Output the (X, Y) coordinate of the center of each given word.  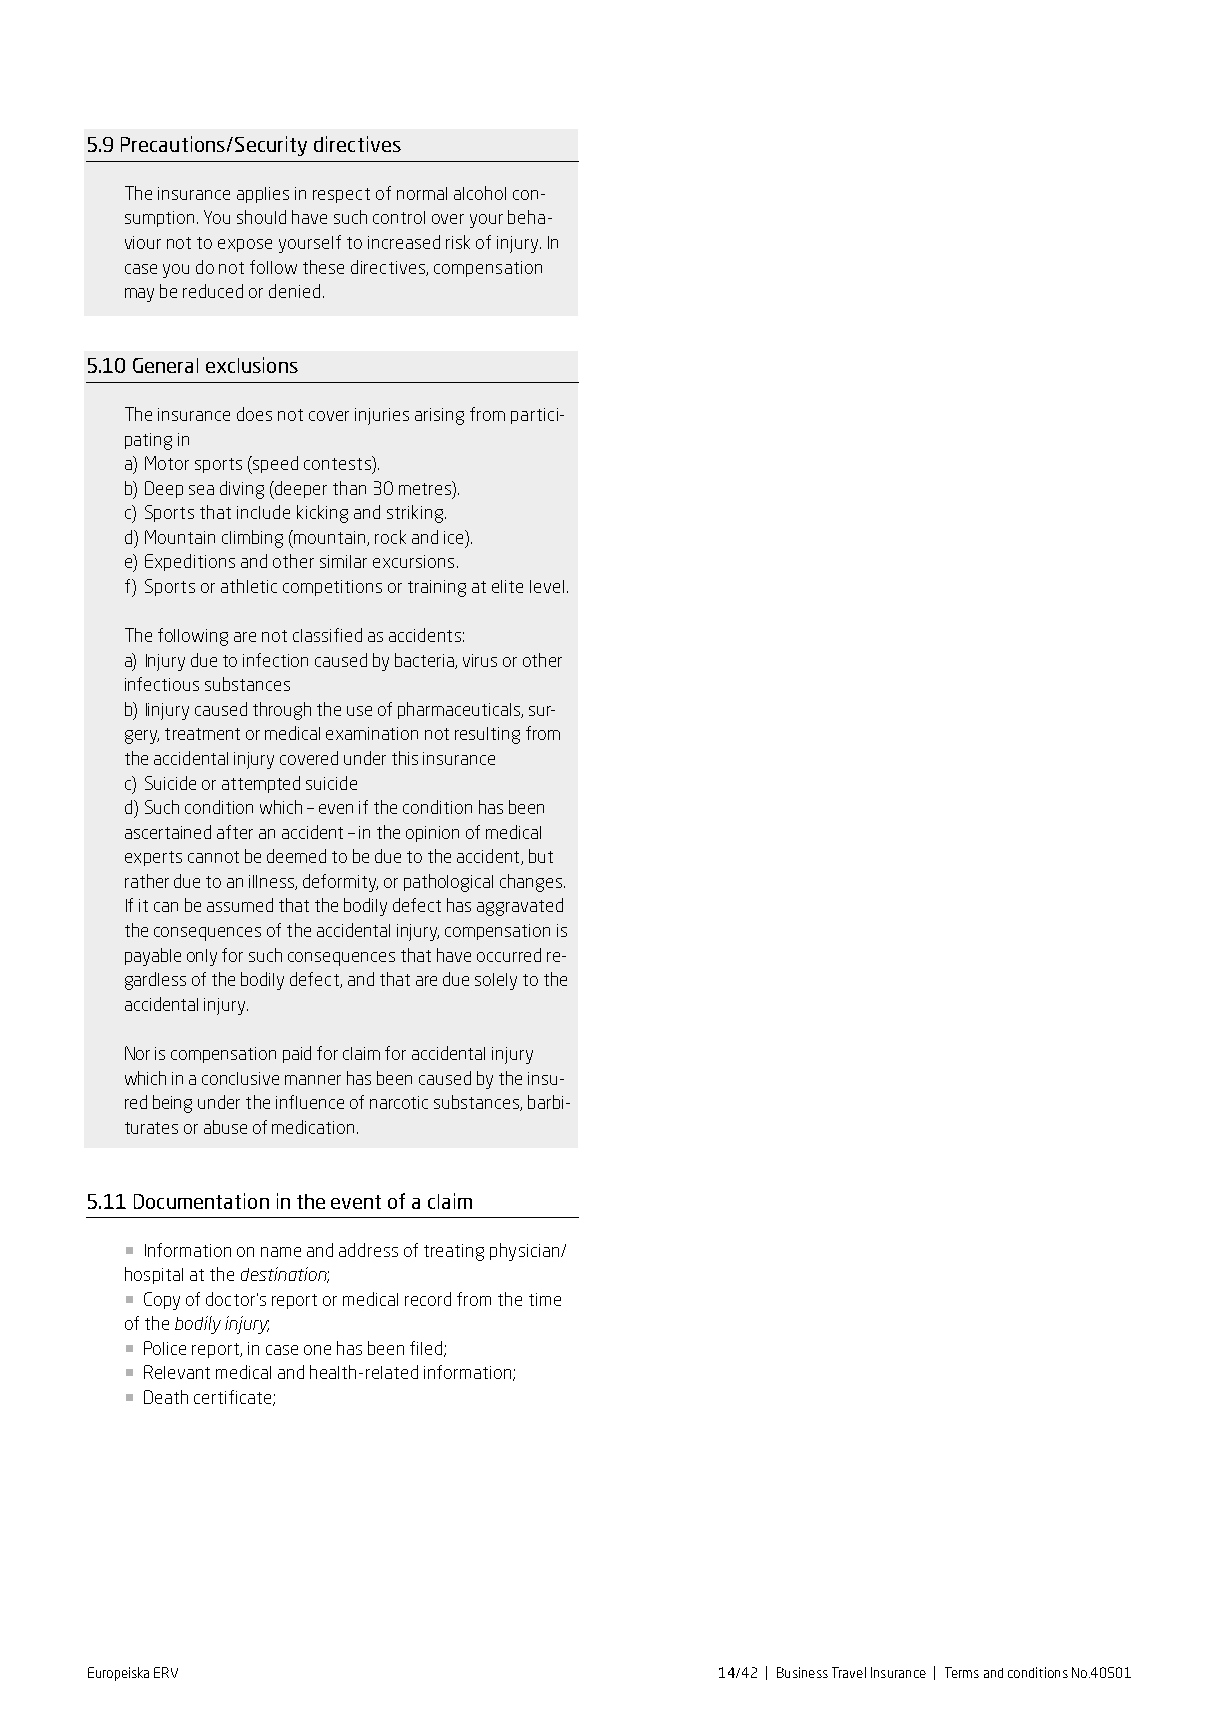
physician (526, 1252)
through (282, 711)
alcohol (480, 193)
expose (245, 245)
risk (458, 242)
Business (802, 1672)
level (547, 586)
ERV (166, 1672)
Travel (849, 1672)
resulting (487, 735)
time (545, 1299)
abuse (225, 1127)
